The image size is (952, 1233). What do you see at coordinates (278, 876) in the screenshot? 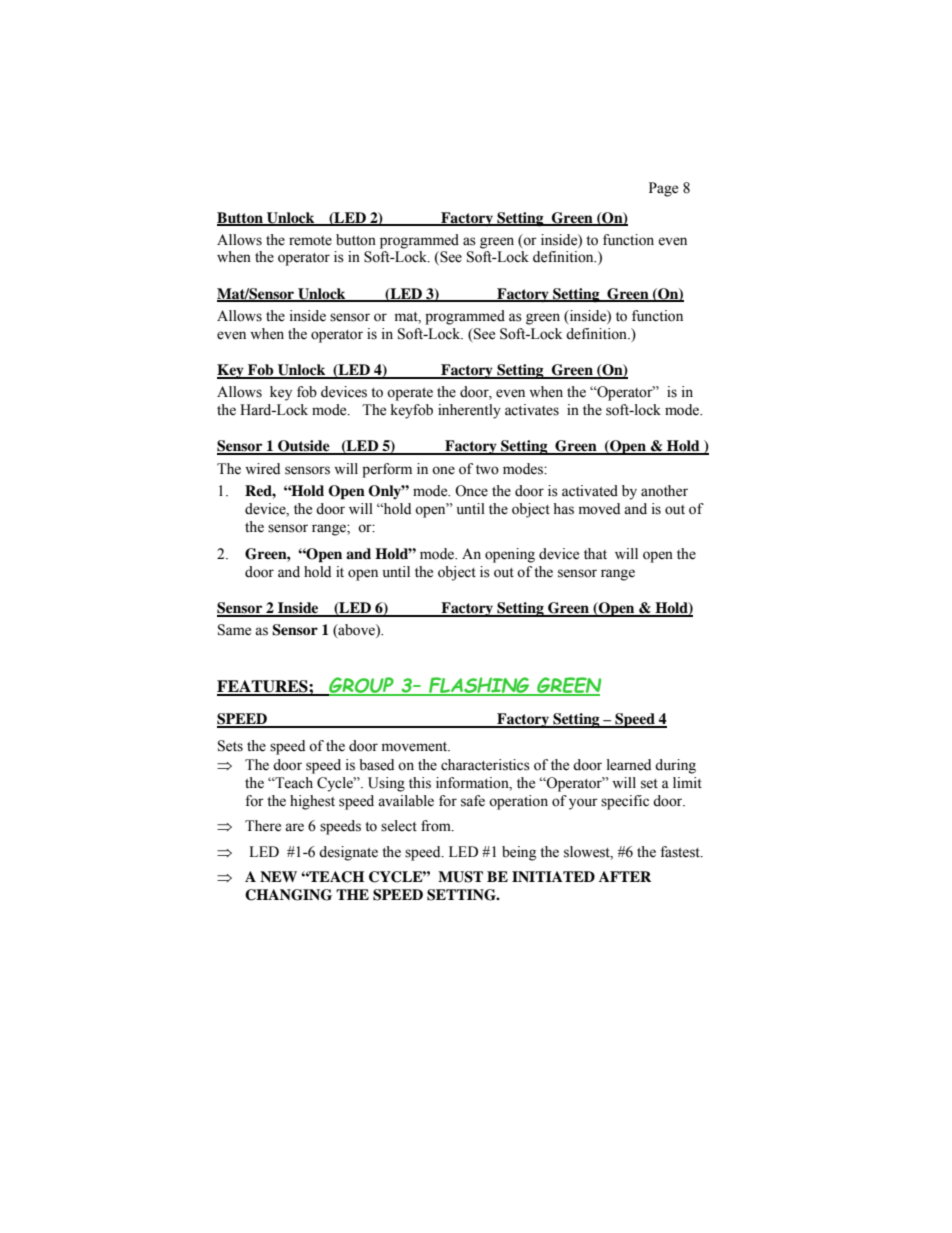
I see `NEW` at bounding box center [278, 876].
